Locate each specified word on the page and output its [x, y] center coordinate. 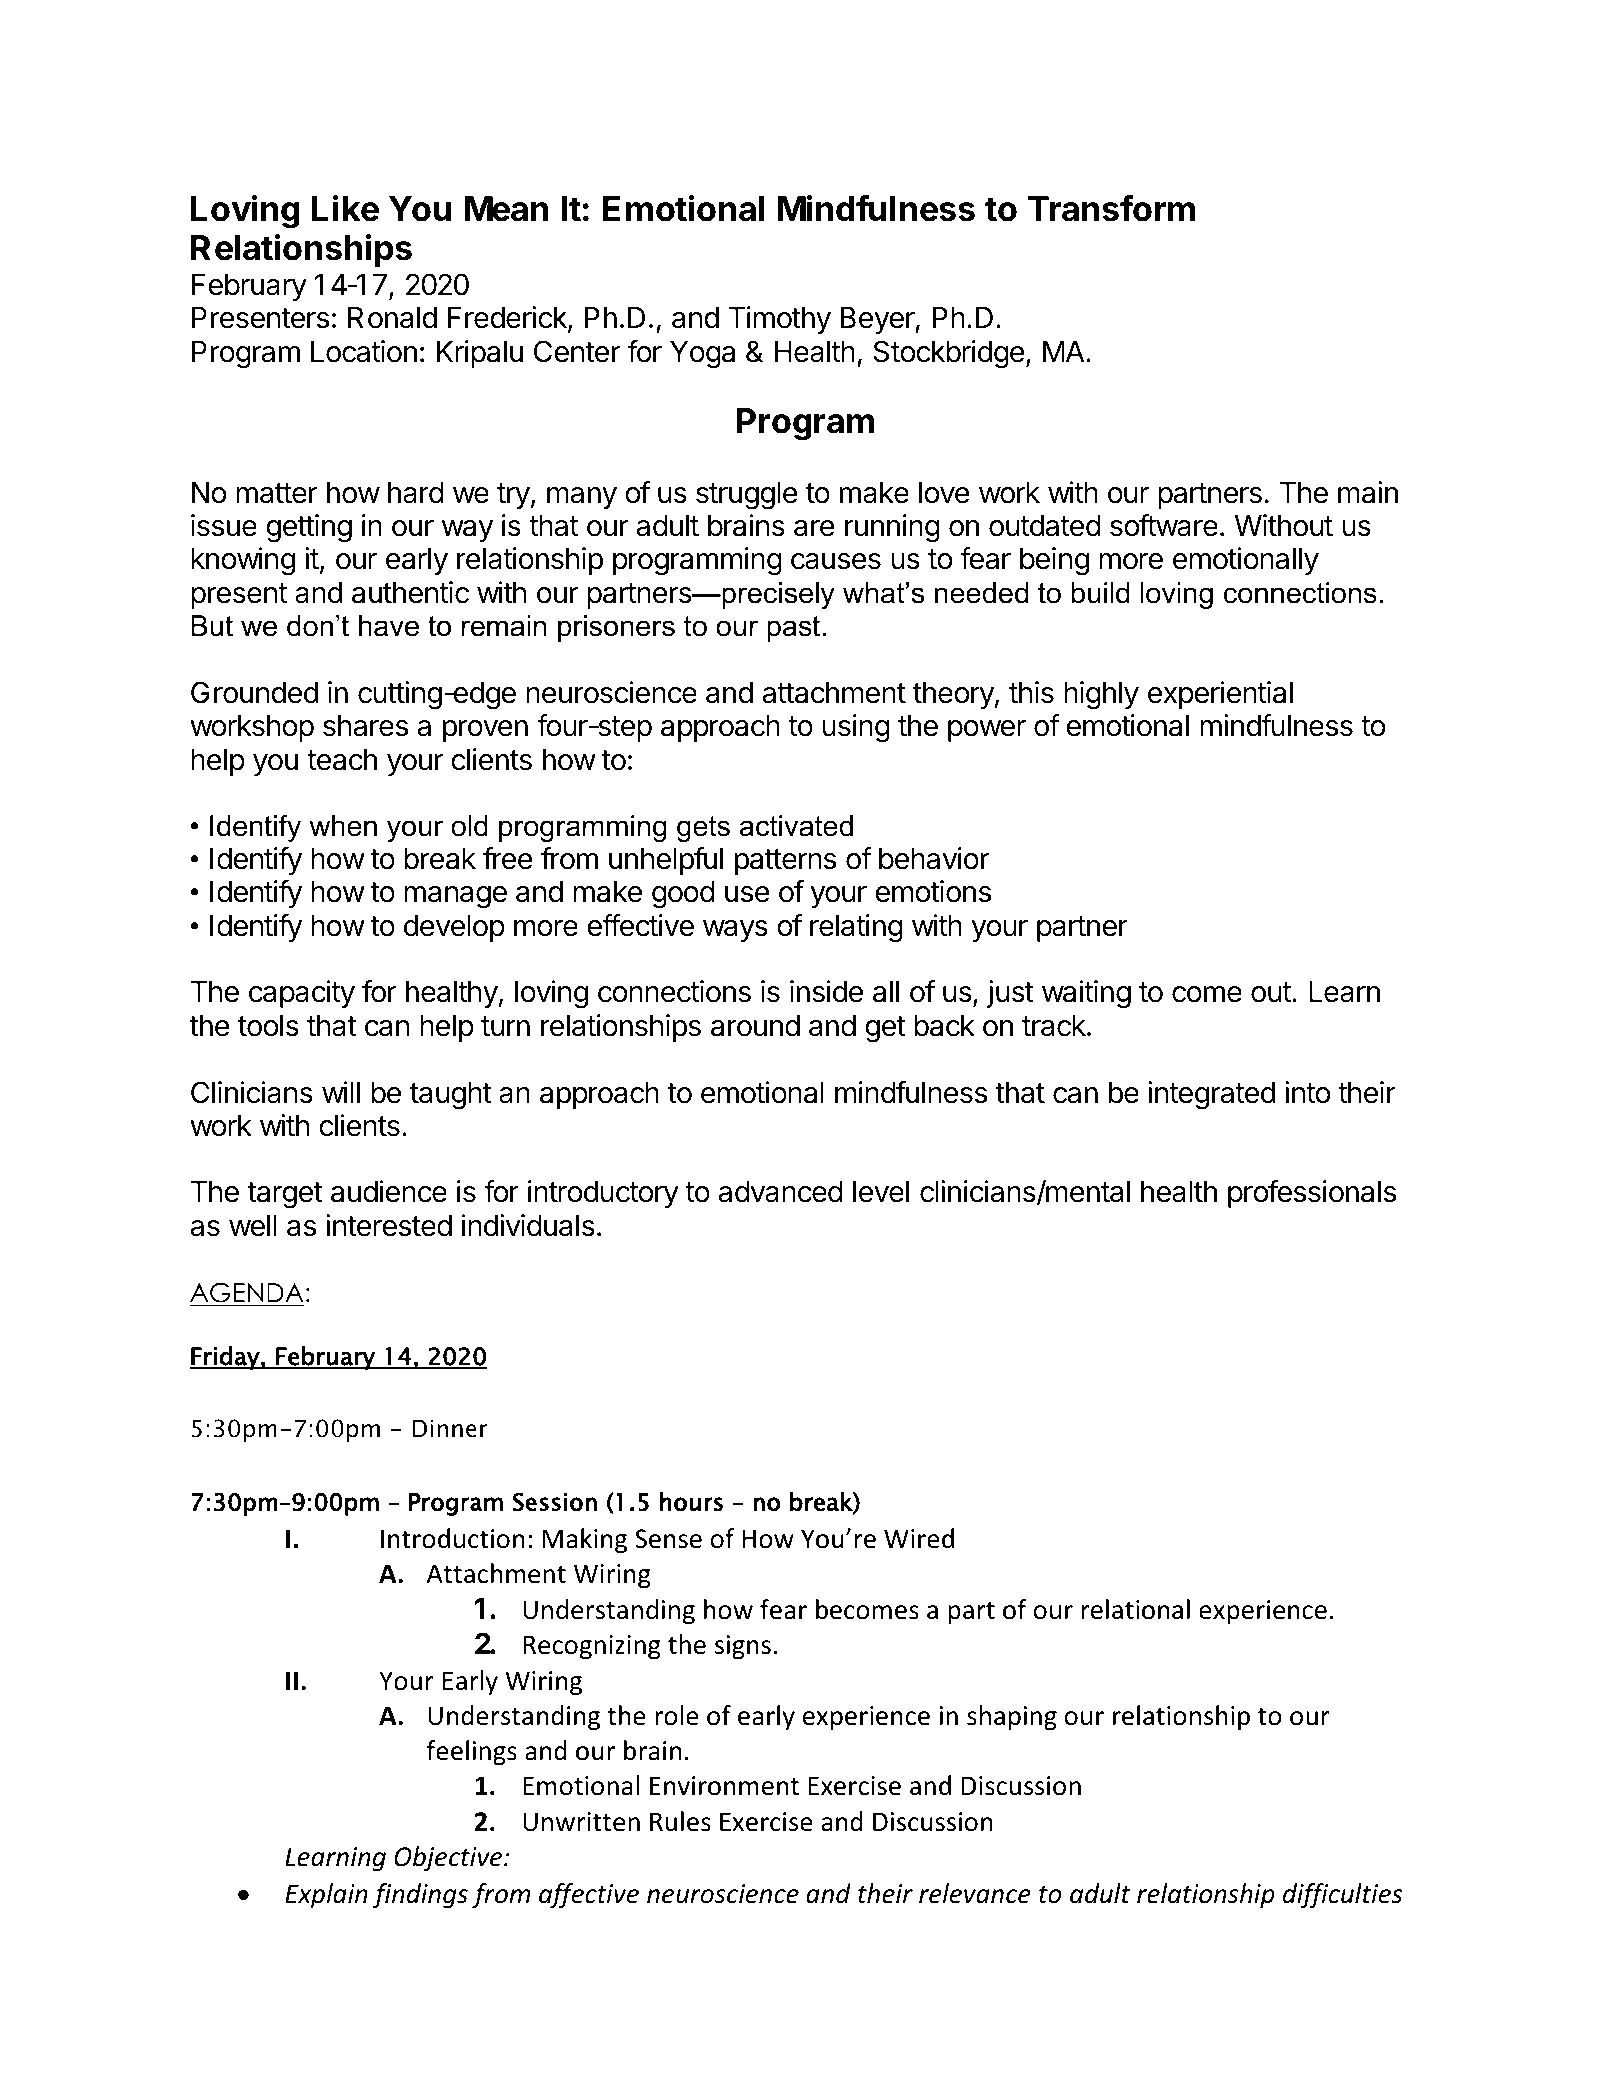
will [341, 1092]
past [793, 629]
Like [345, 208]
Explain [326, 1895]
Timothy [780, 320]
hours [691, 1502]
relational [1136, 1609]
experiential [1220, 695]
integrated [1211, 1095]
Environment [724, 1786]
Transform [1111, 208]
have [389, 626]
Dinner [450, 1429]
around [755, 1026]
